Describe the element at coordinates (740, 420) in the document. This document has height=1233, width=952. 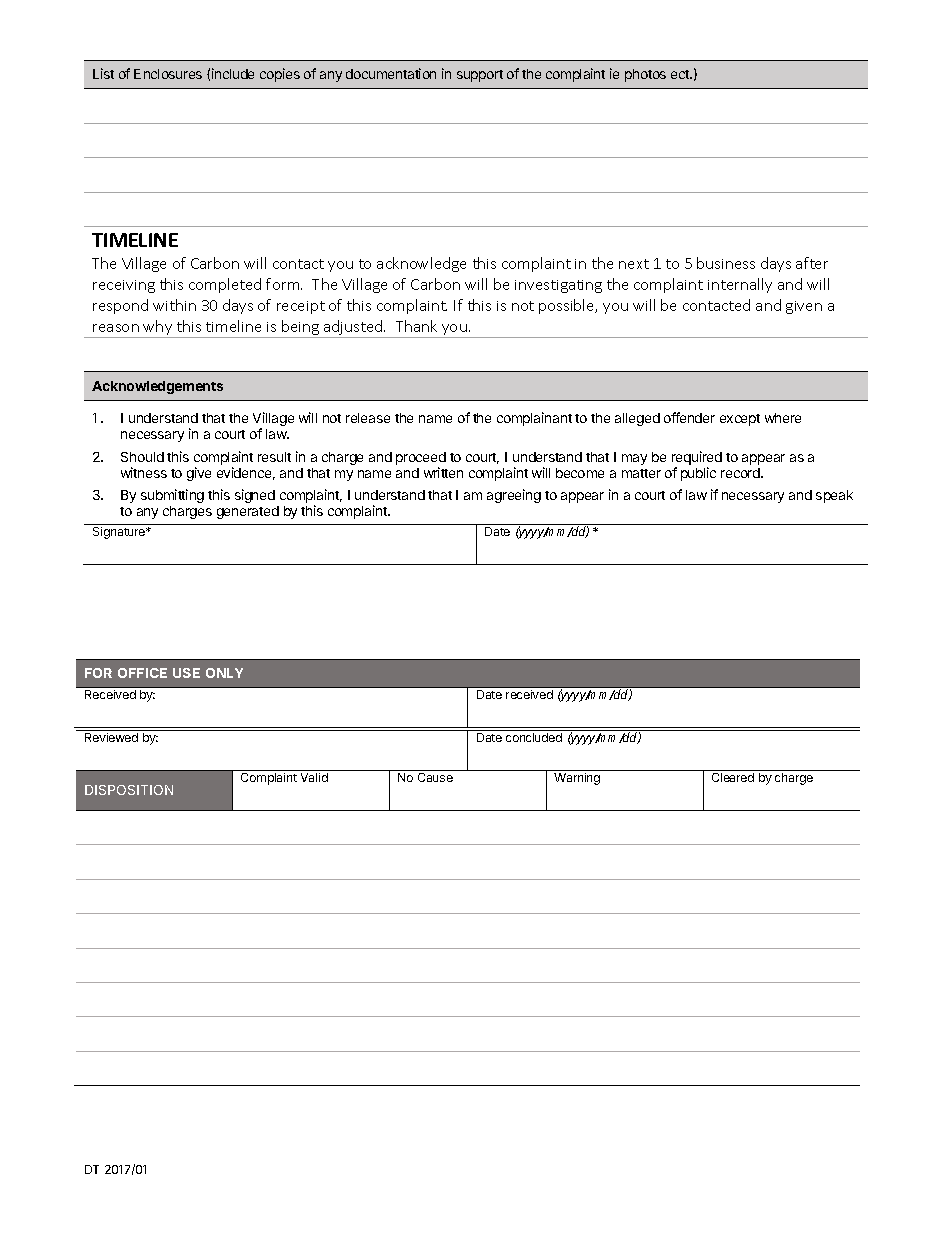
I see `except` at that location.
